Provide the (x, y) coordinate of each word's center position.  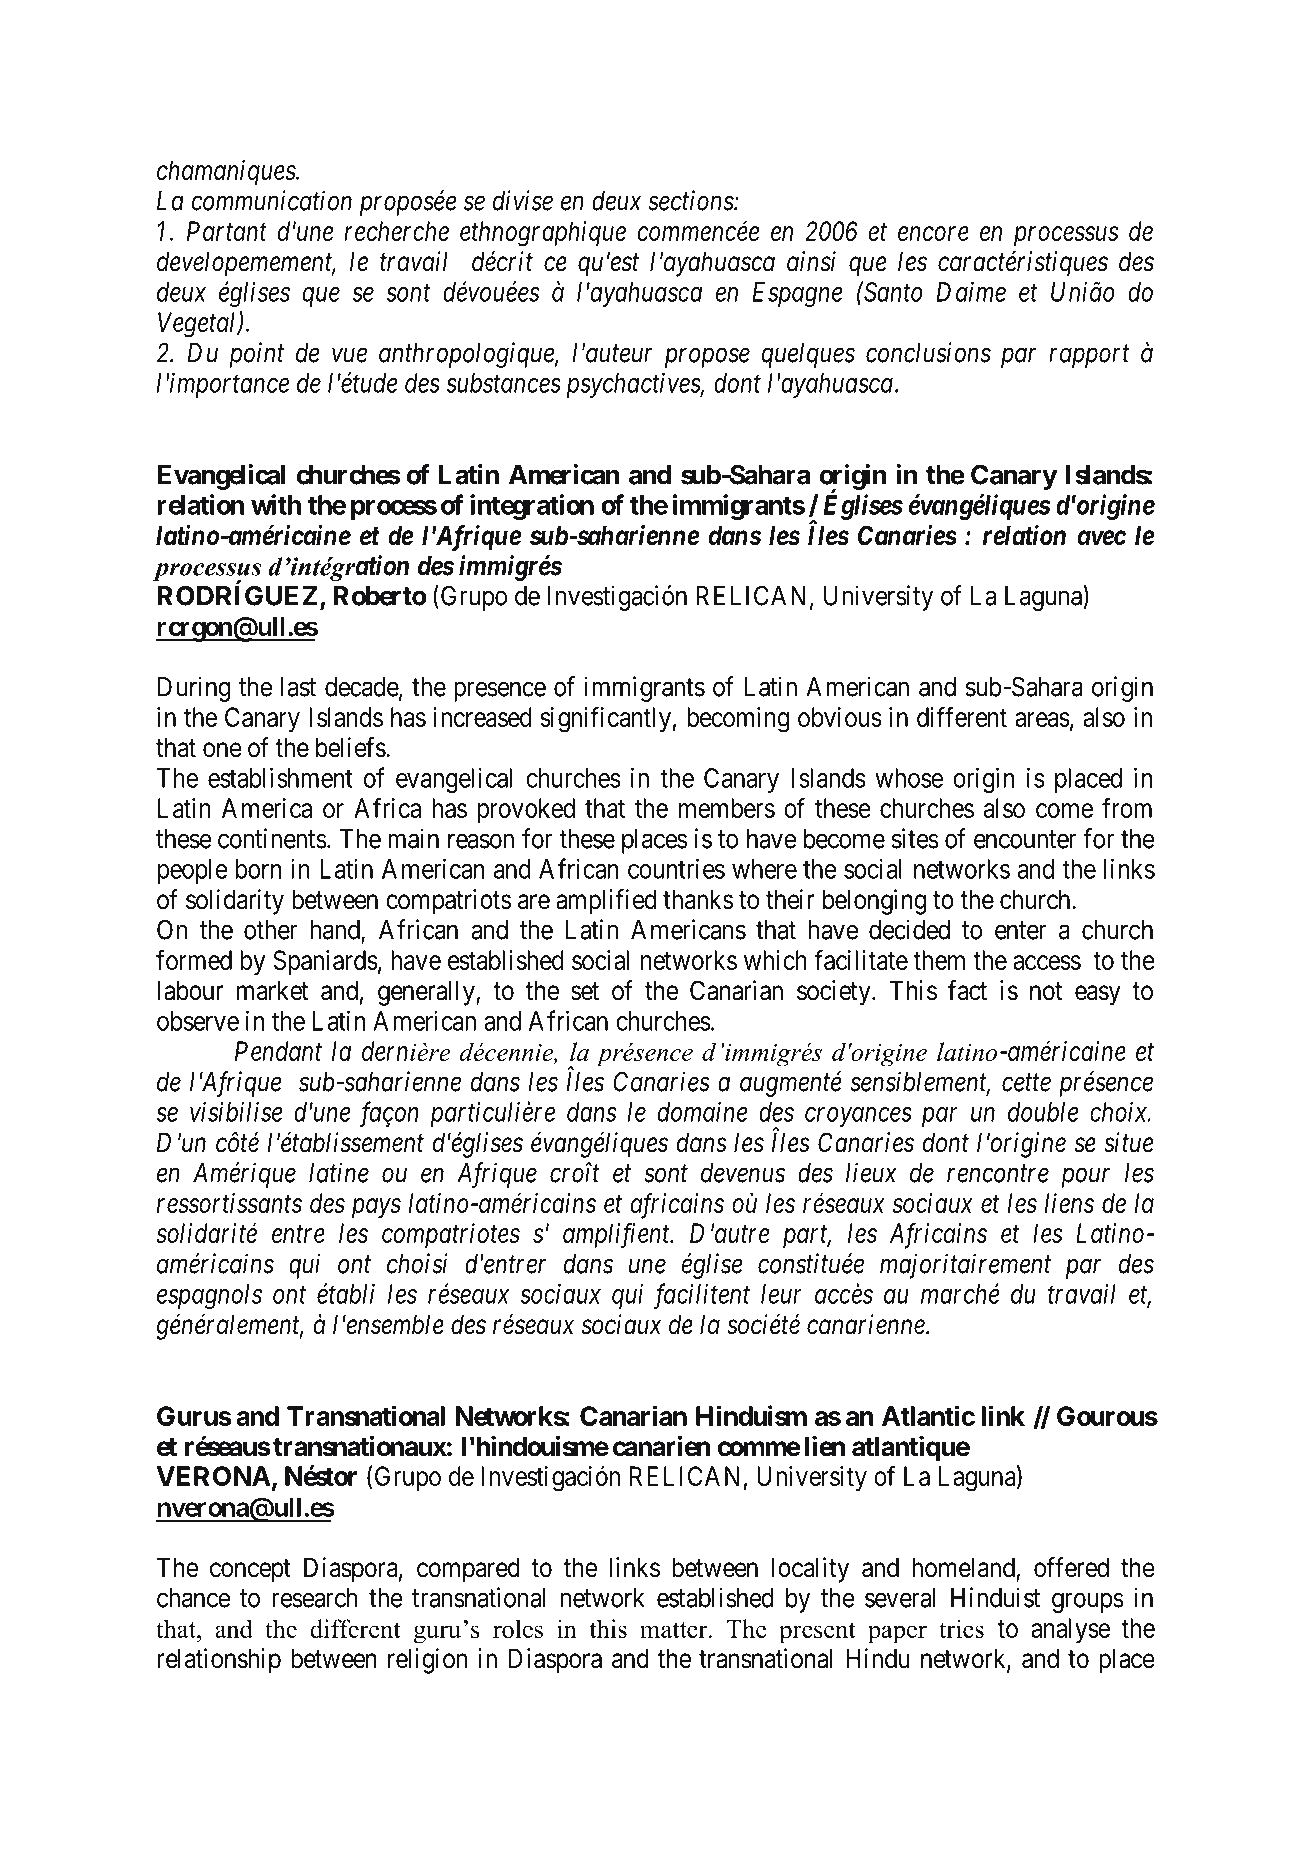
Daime (971, 292)
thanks (698, 899)
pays (376, 1209)
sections (691, 201)
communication (271, 201)
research (315, 1598)
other (270, 930)
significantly (605, 719)
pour (1086, 1178)
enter (1020, 931)
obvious (840, 717)
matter (675, 1630)
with (276, 504)
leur (781, 1294)
